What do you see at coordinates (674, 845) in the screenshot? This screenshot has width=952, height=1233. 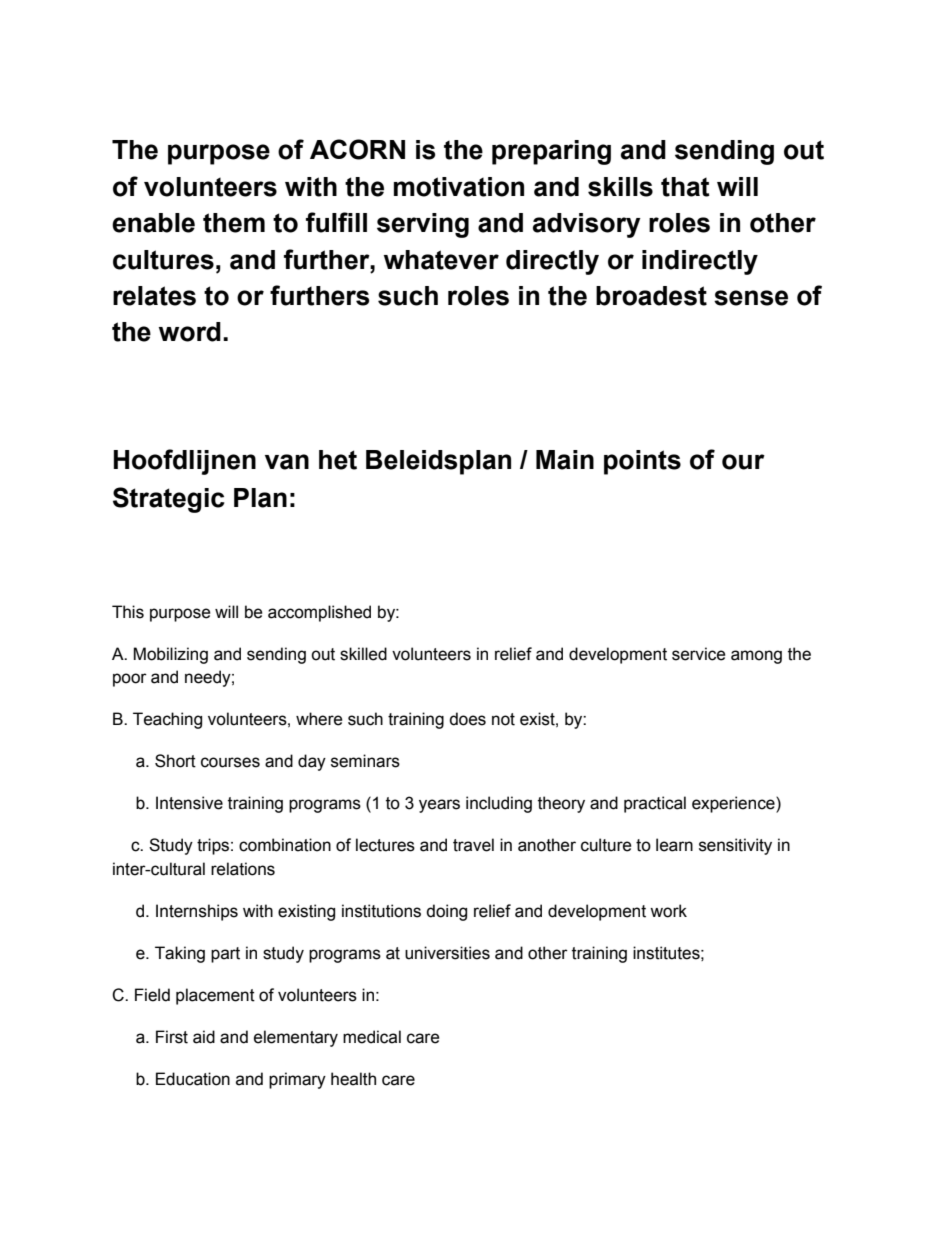 I see `learn` at bounding box center [674, 845].
